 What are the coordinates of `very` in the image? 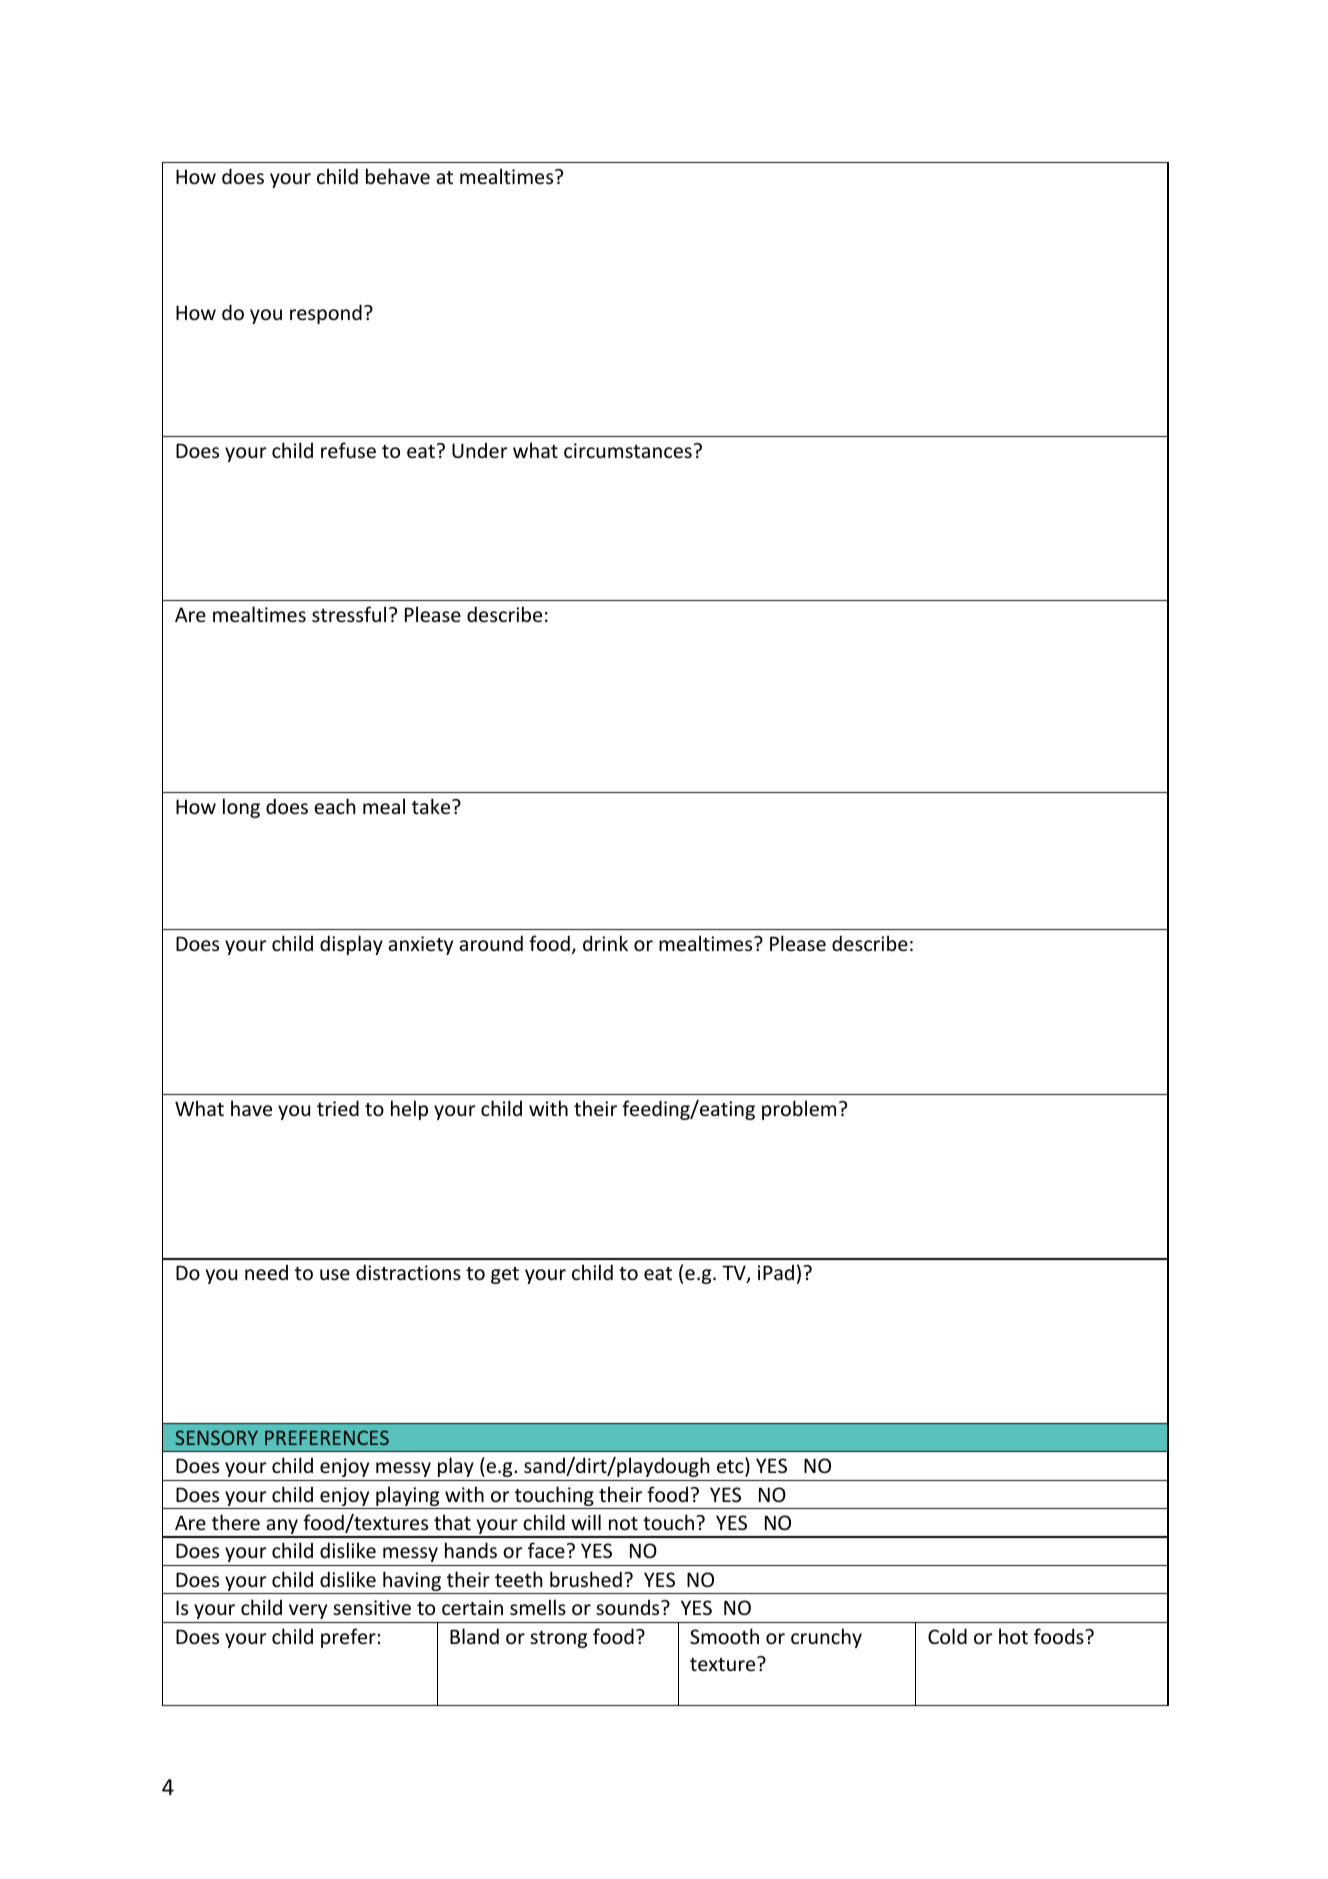 It's located at (308, 1611).
